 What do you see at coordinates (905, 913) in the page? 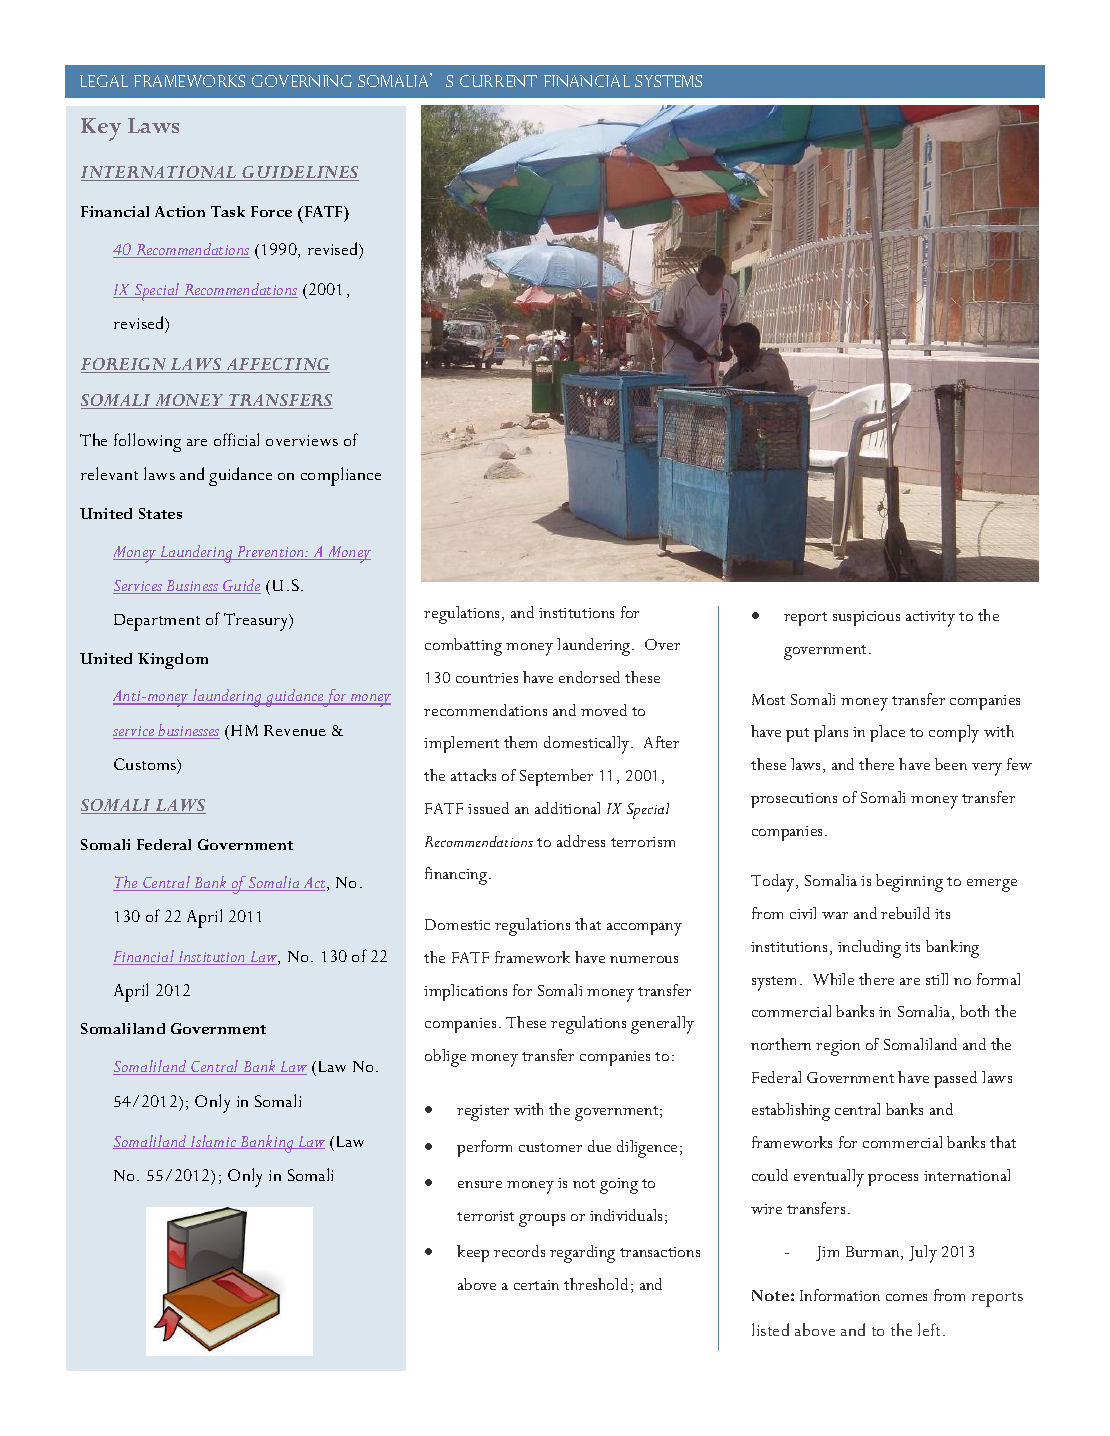
I see `rebuild` at bounding box center [905, 913].
